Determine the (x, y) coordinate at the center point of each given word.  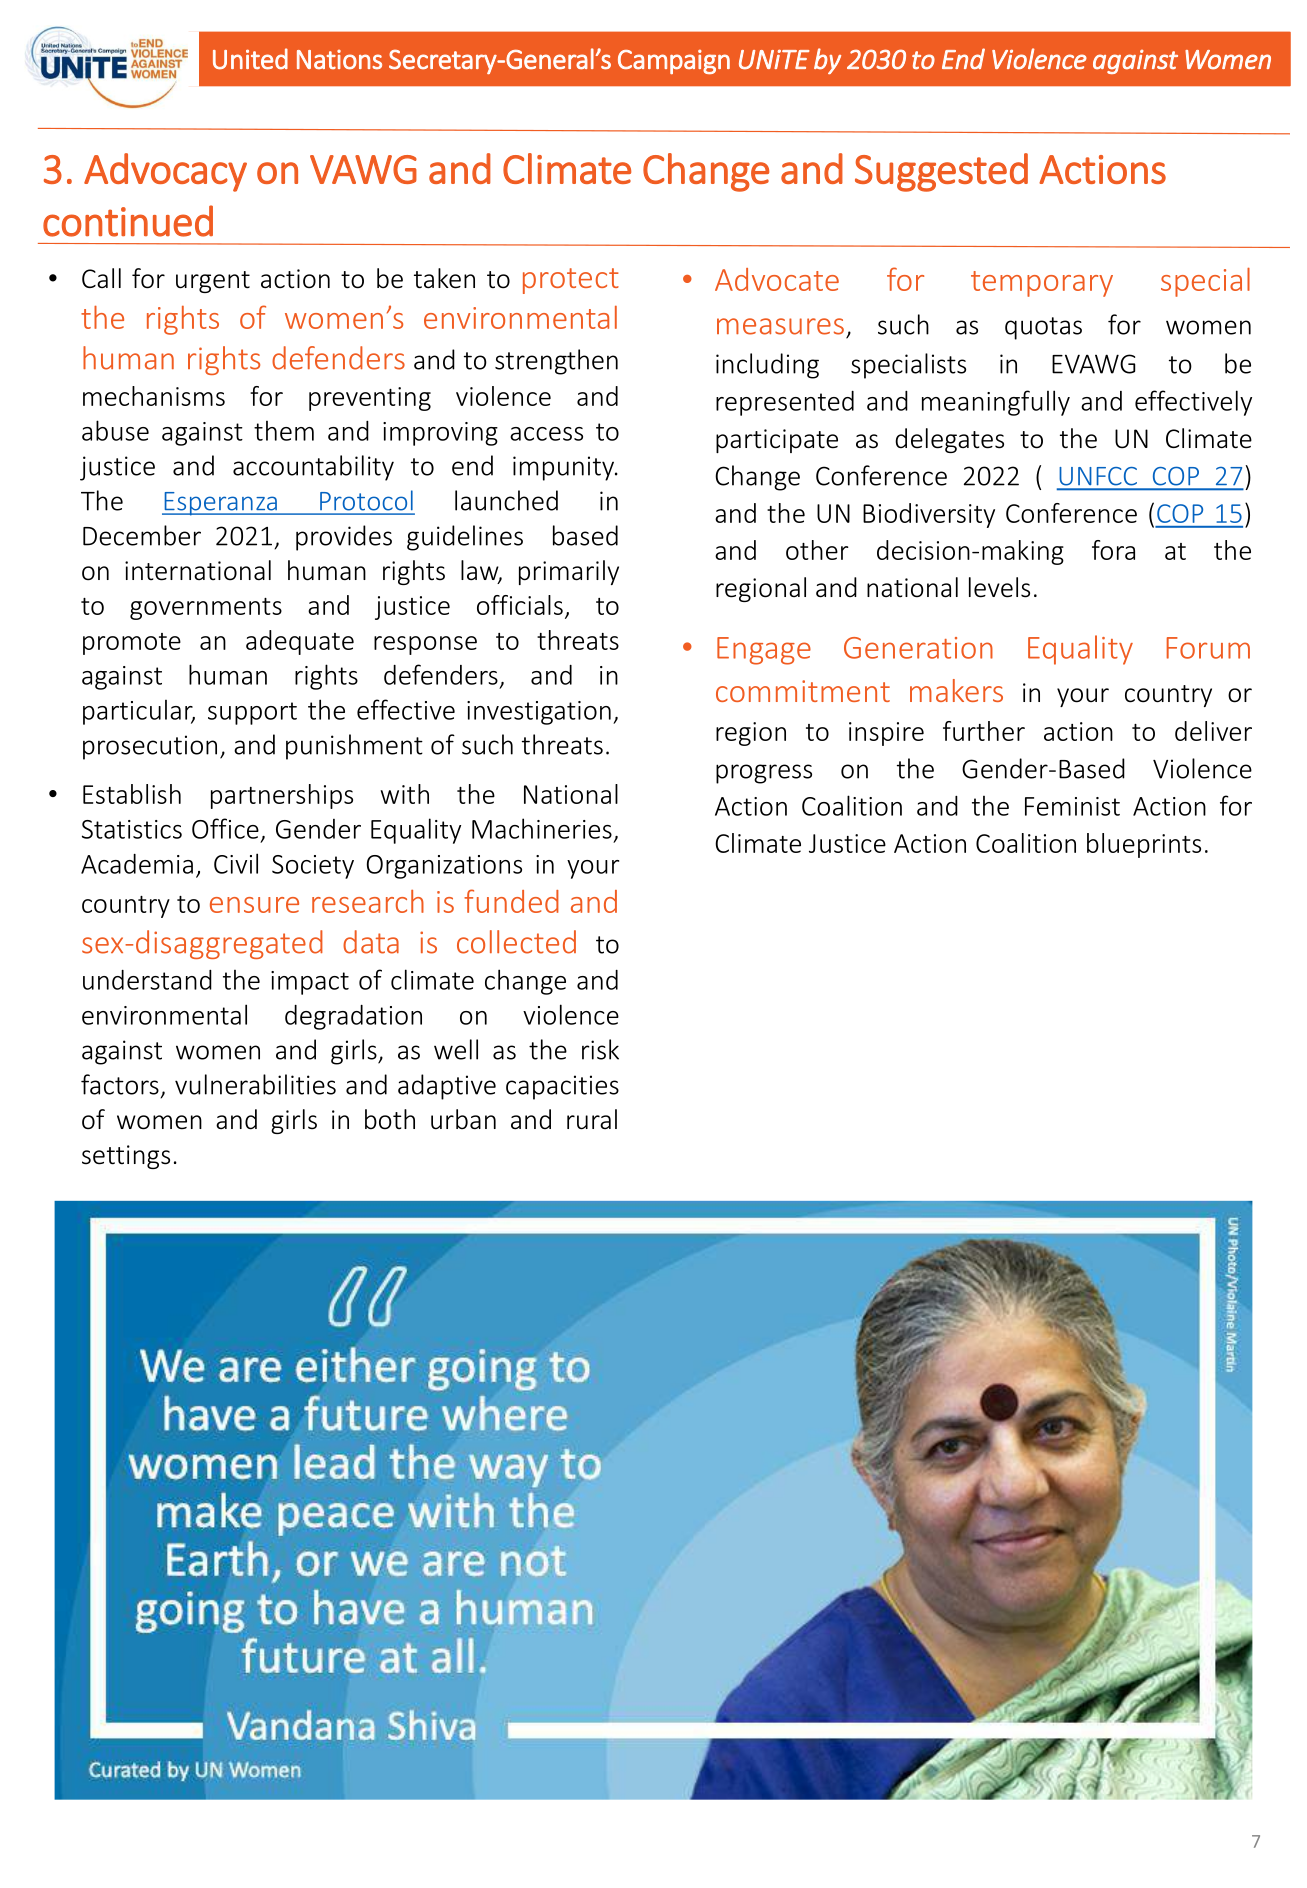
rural (592, 1119)
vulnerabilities (255, 1084)
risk (600, 1049)
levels (999, 587)
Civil (236, 863)
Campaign (674, 61)
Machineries (542, 828)
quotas (1043, 328)
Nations (339, 60)
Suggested (941, 172)
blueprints (1144, 845)
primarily (569, 572)
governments (206, 609)
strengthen (556, 362)
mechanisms (154, 396)
